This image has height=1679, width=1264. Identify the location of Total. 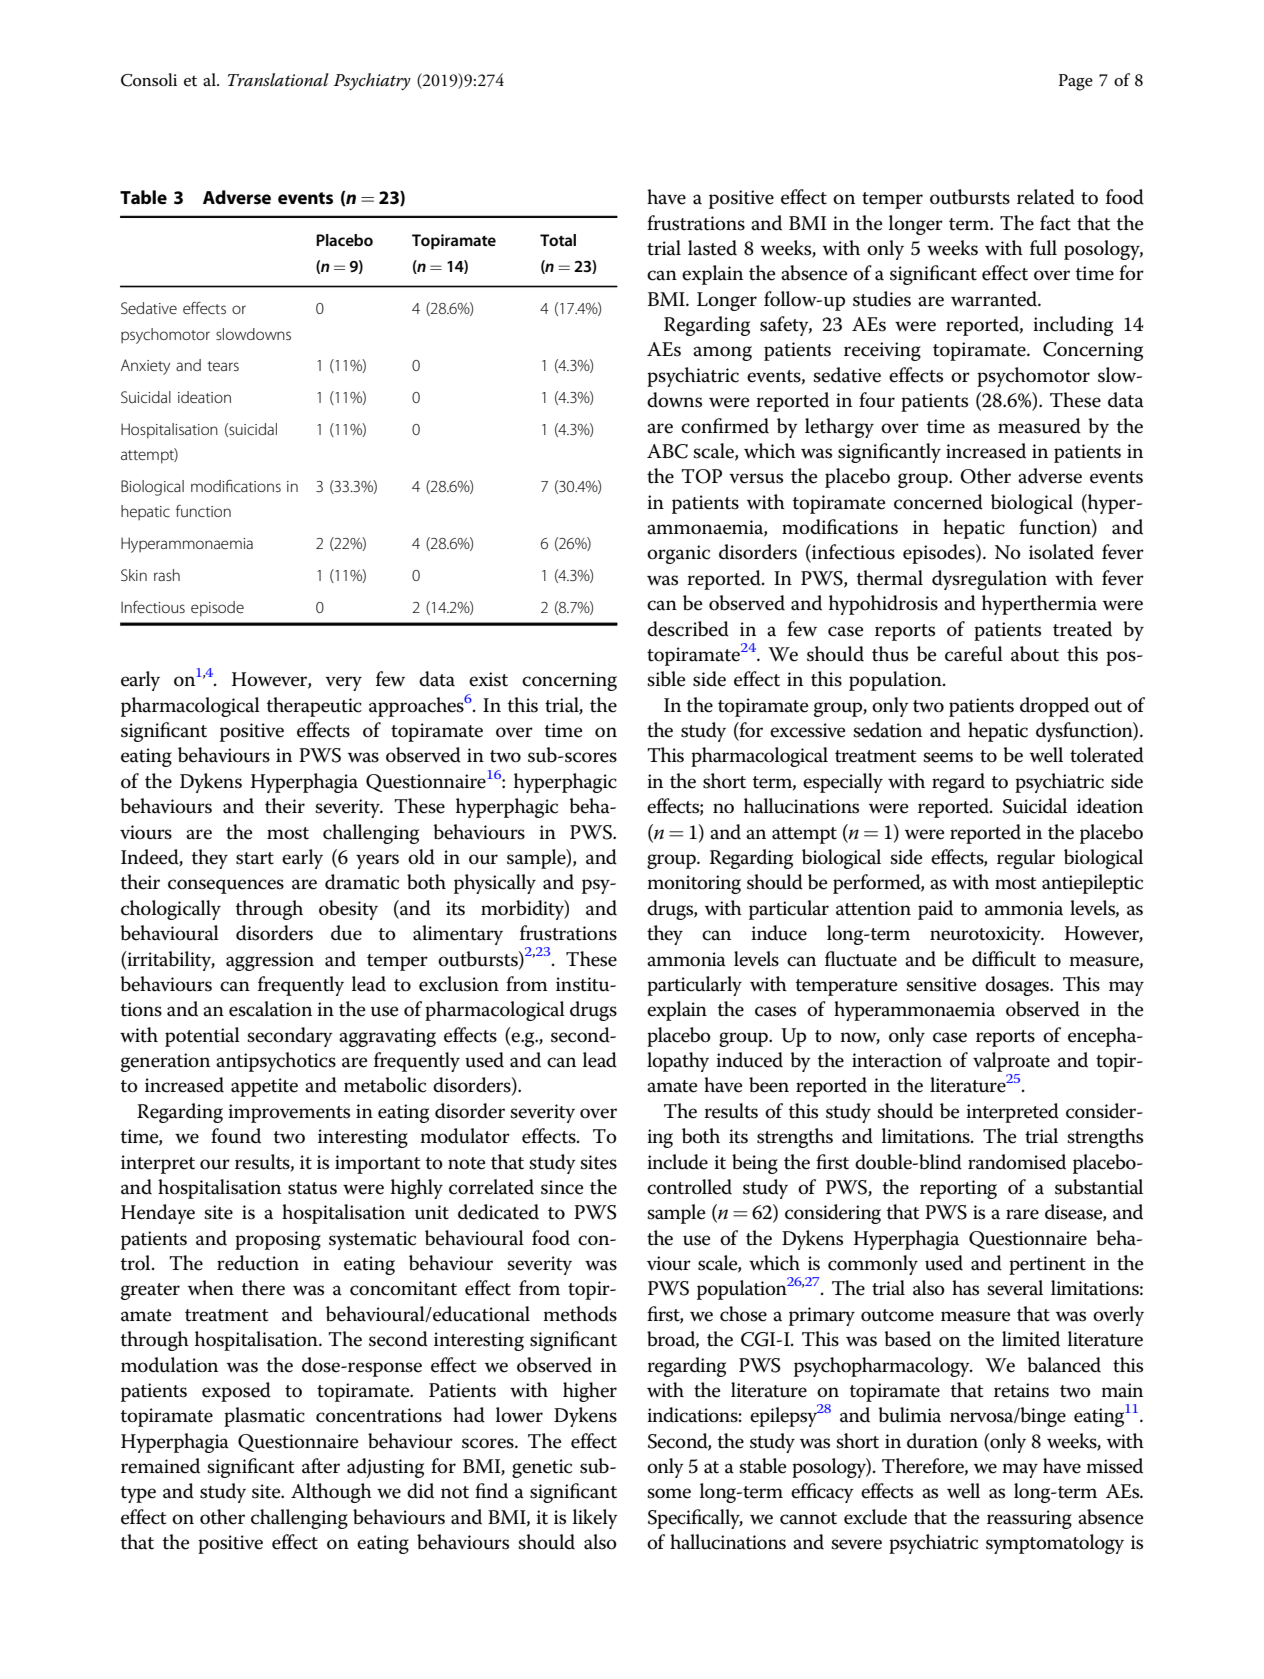
(558, 240).
